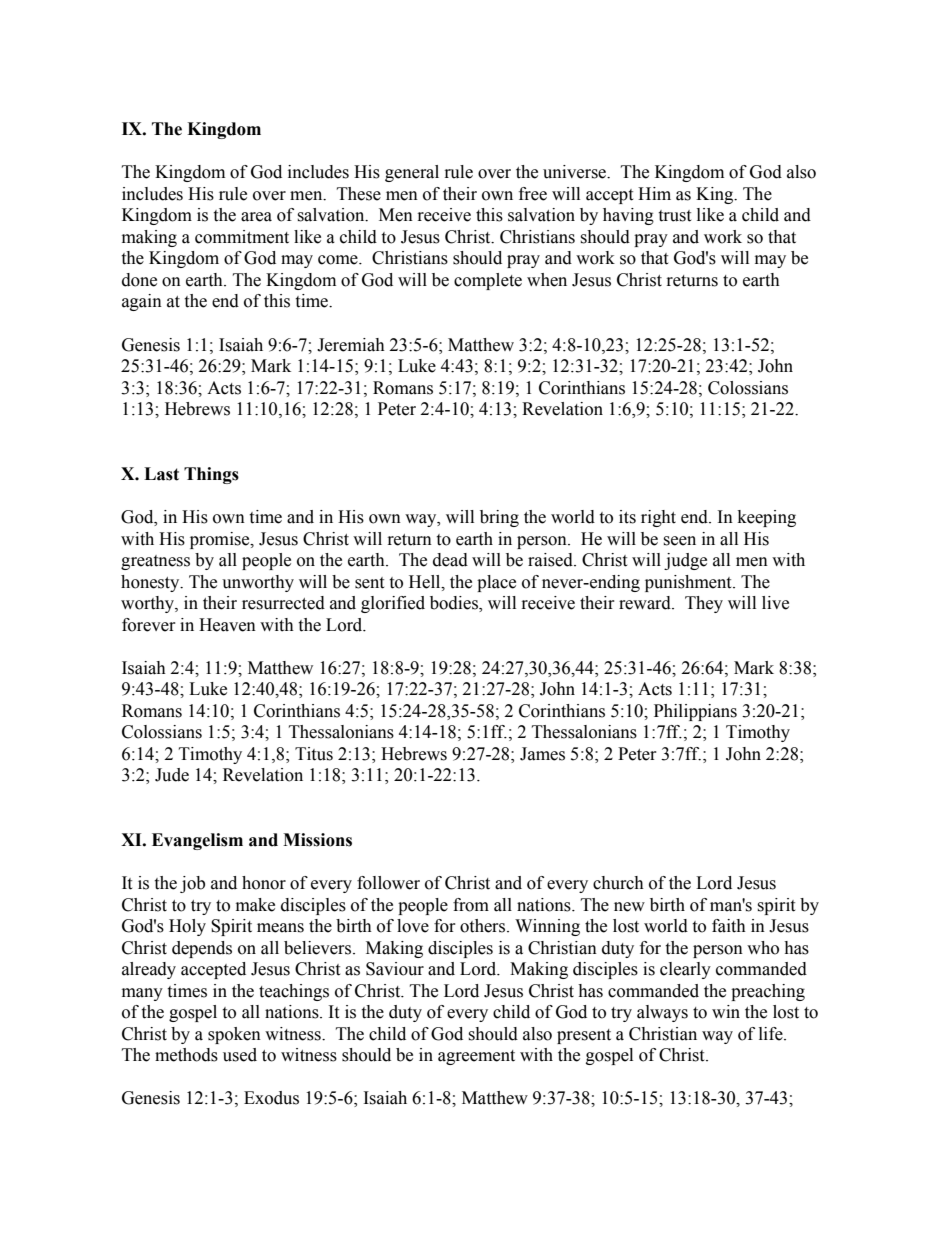 Image resolution: width=952 pixels, height=1233 pixels. Describe the element at coordinates (256, 217) in the document. I see `area` at that location.
